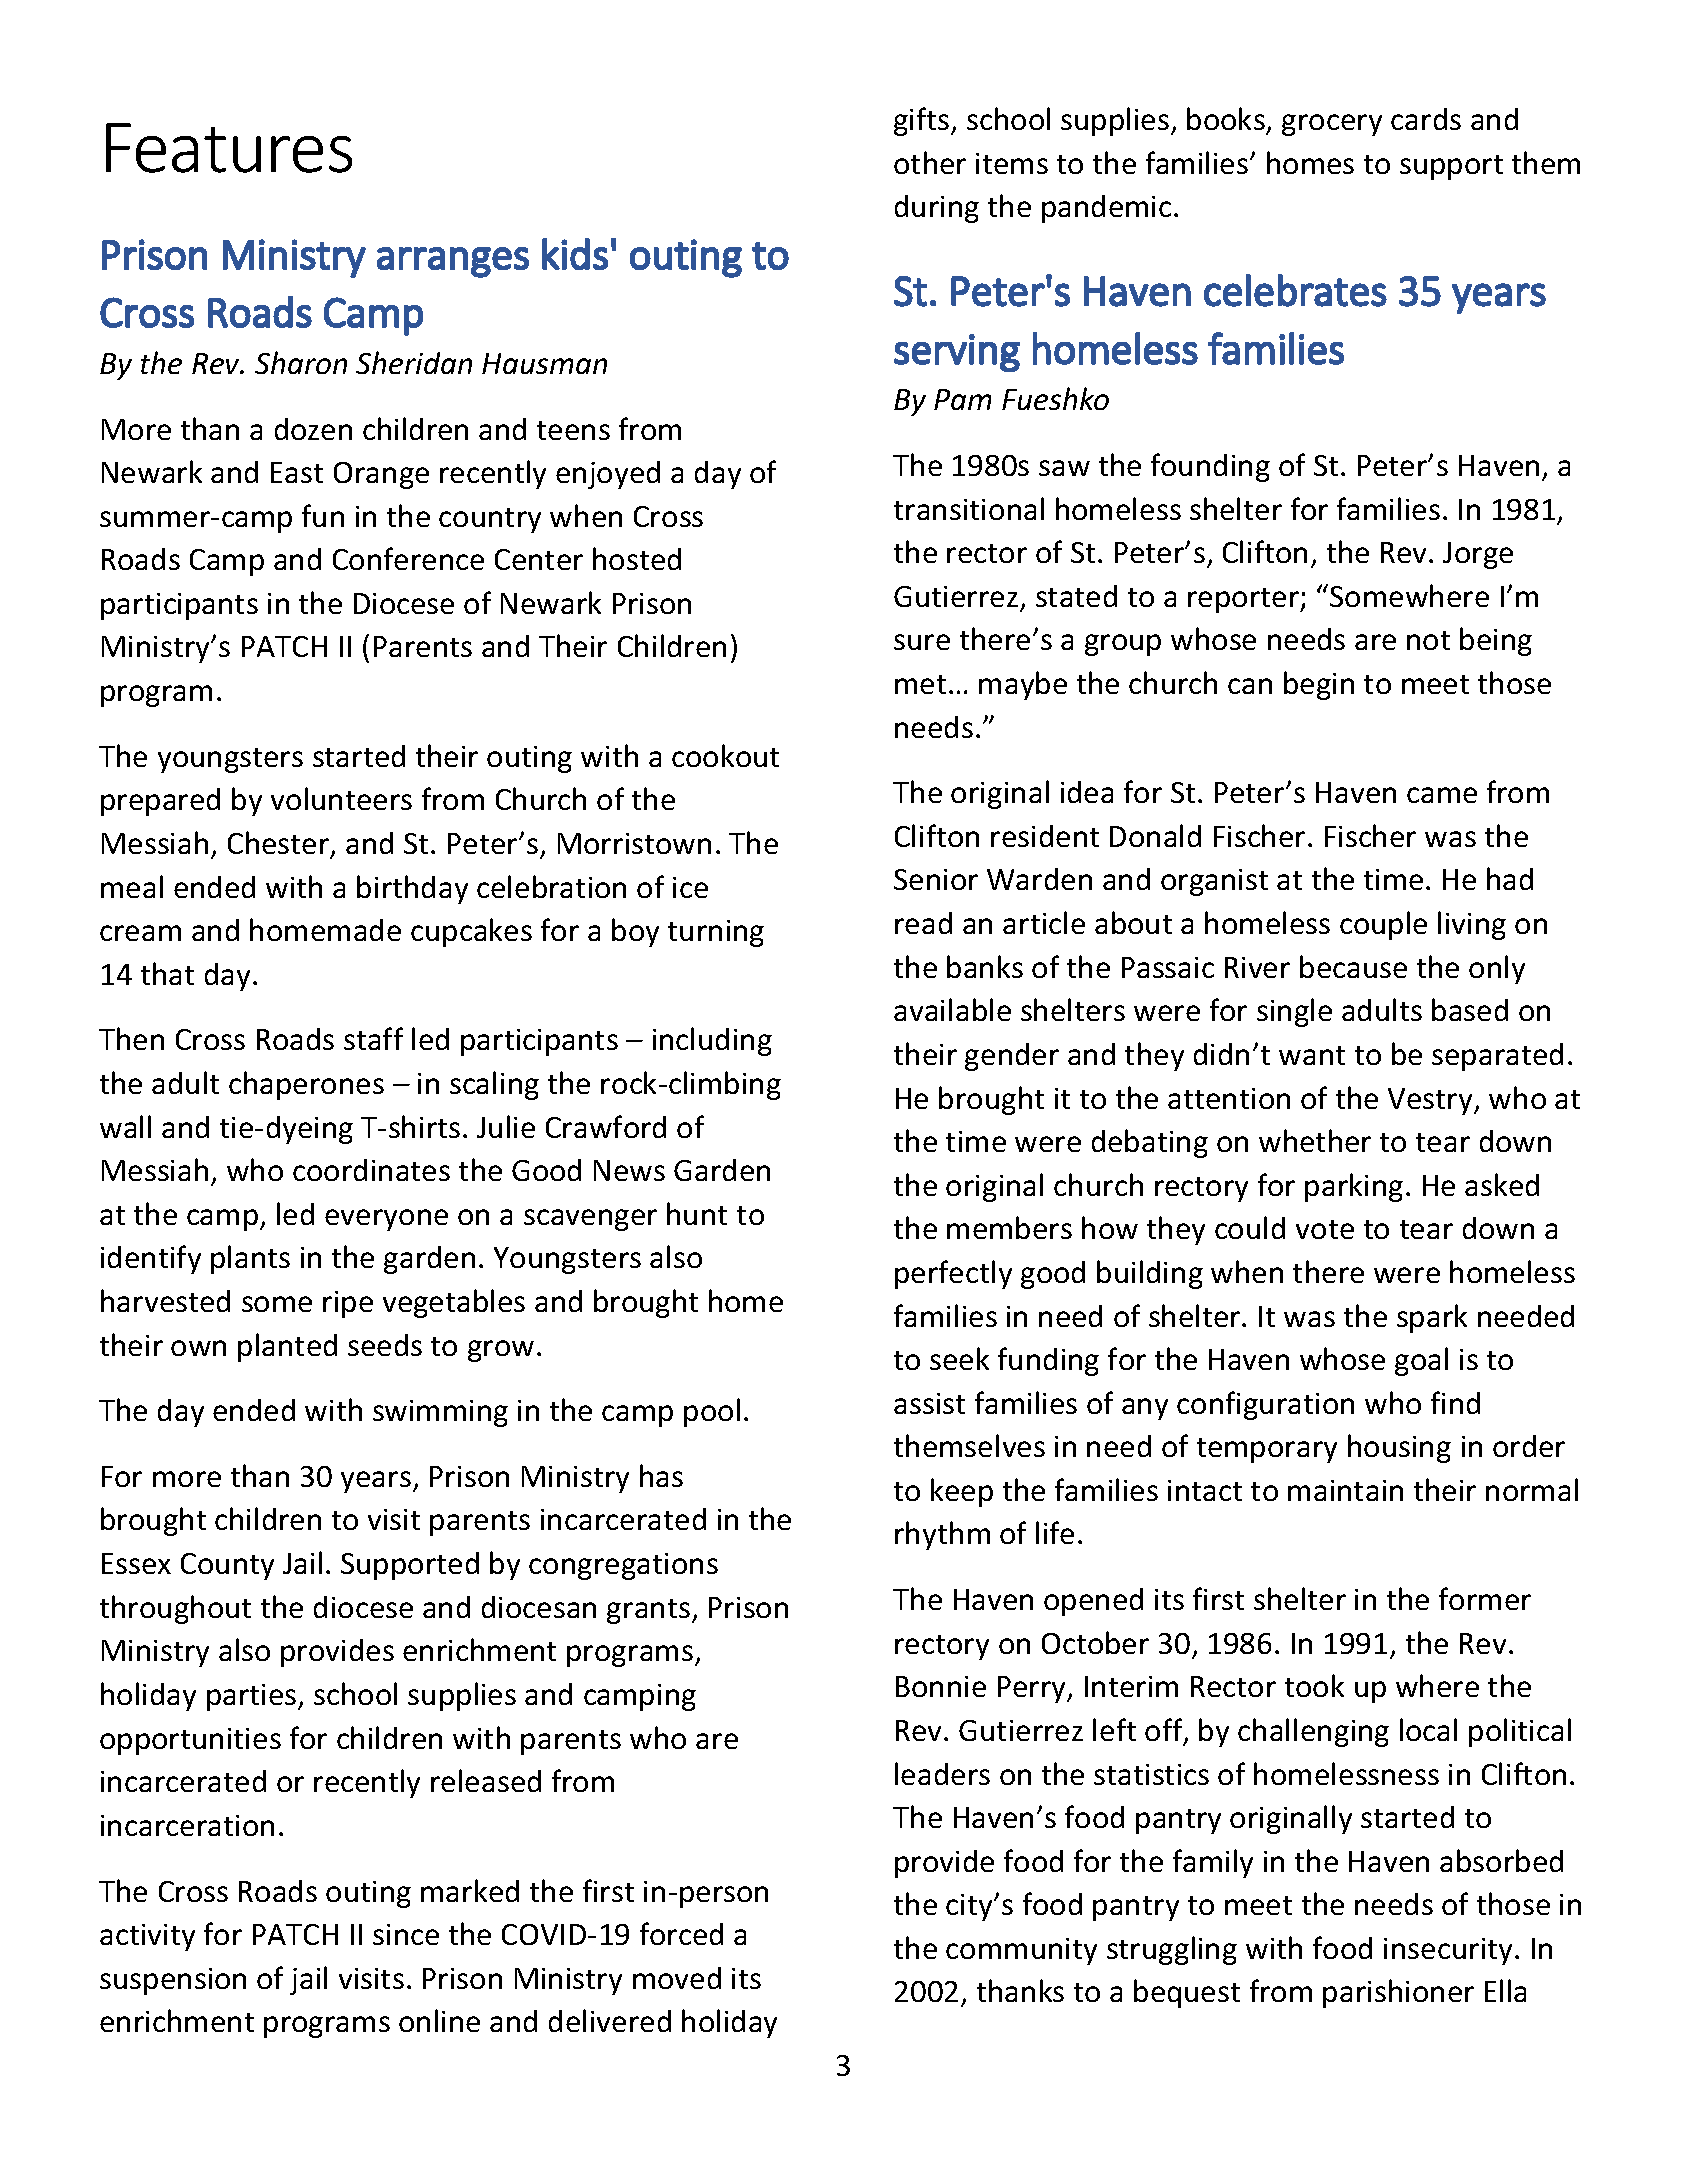  I want to click on want, so click(1312, 1055).
